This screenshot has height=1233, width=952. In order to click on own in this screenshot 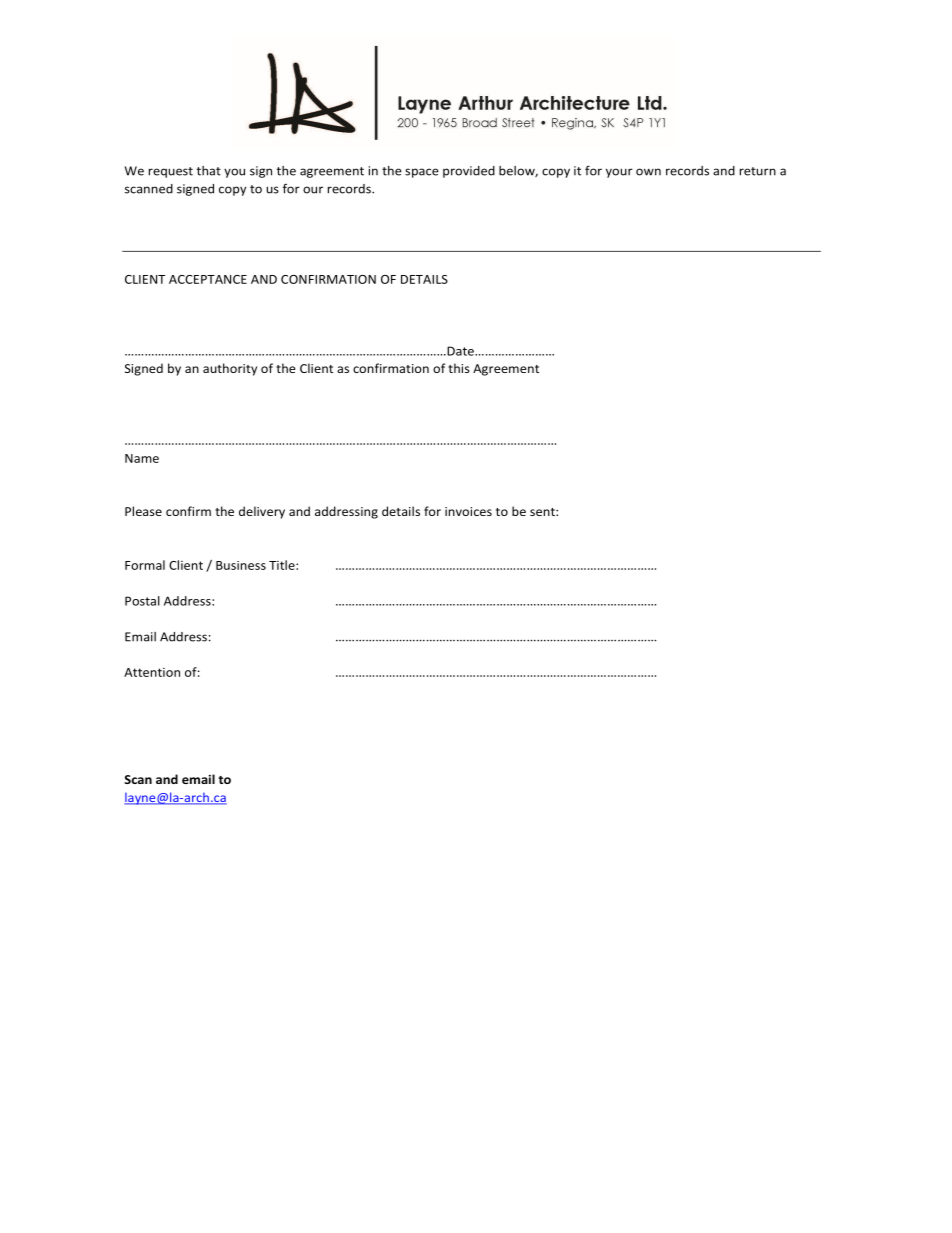, I will do `click(648, 172)`.
